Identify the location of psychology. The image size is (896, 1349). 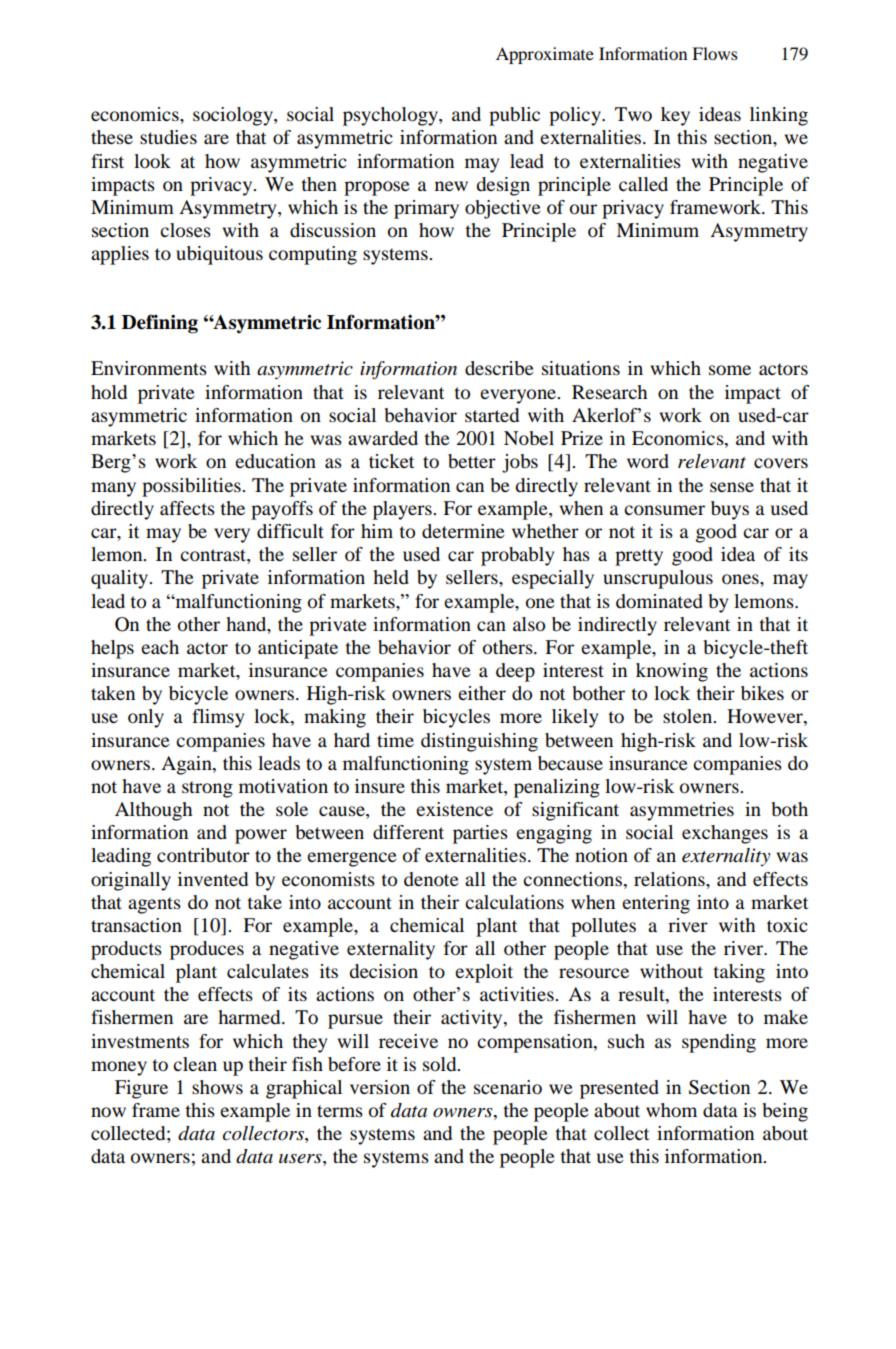
(391, 116).
